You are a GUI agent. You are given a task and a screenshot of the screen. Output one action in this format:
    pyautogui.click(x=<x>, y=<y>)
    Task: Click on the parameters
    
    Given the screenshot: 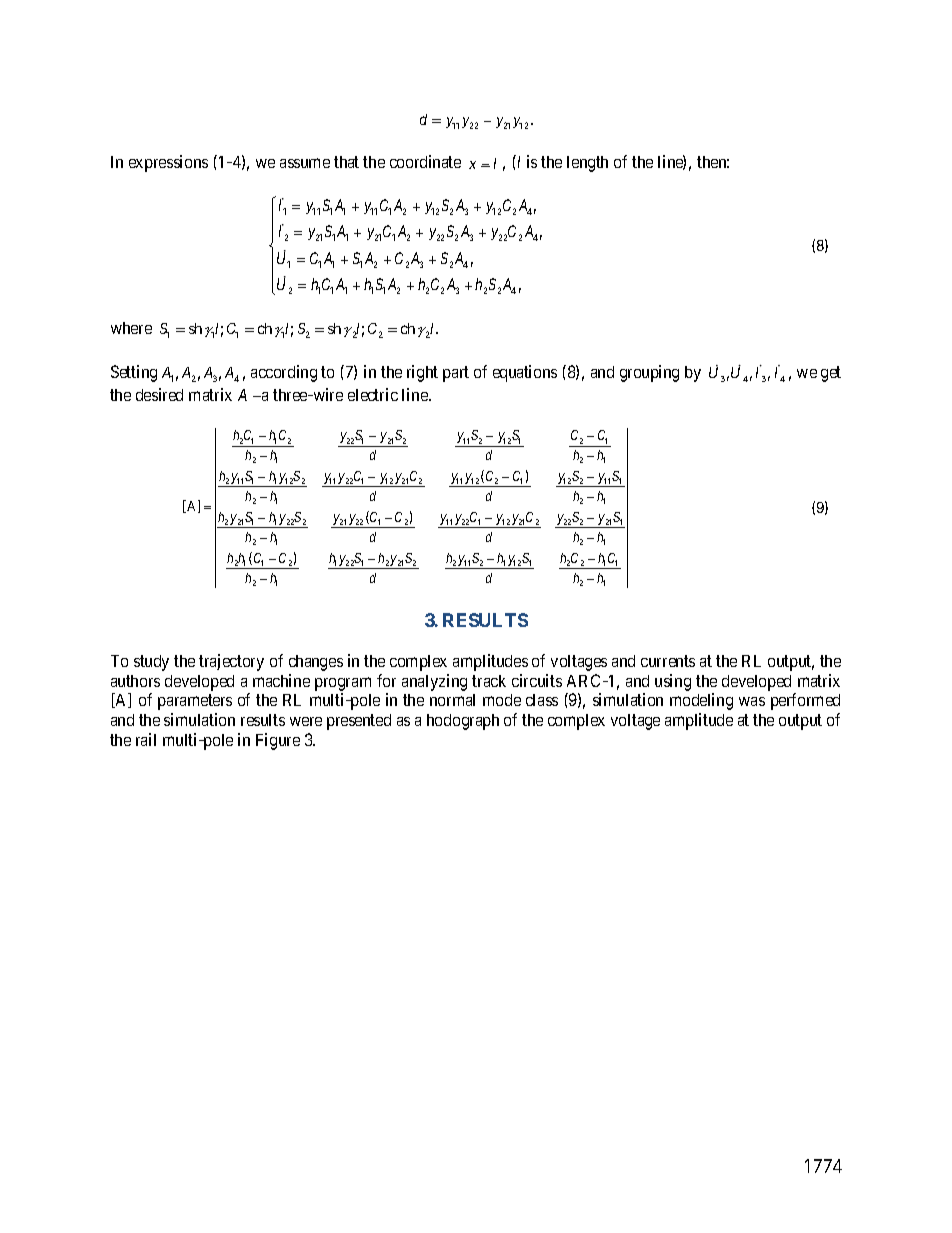 What is the action you would take?
    pyautogui.click(x=195, y=702)
